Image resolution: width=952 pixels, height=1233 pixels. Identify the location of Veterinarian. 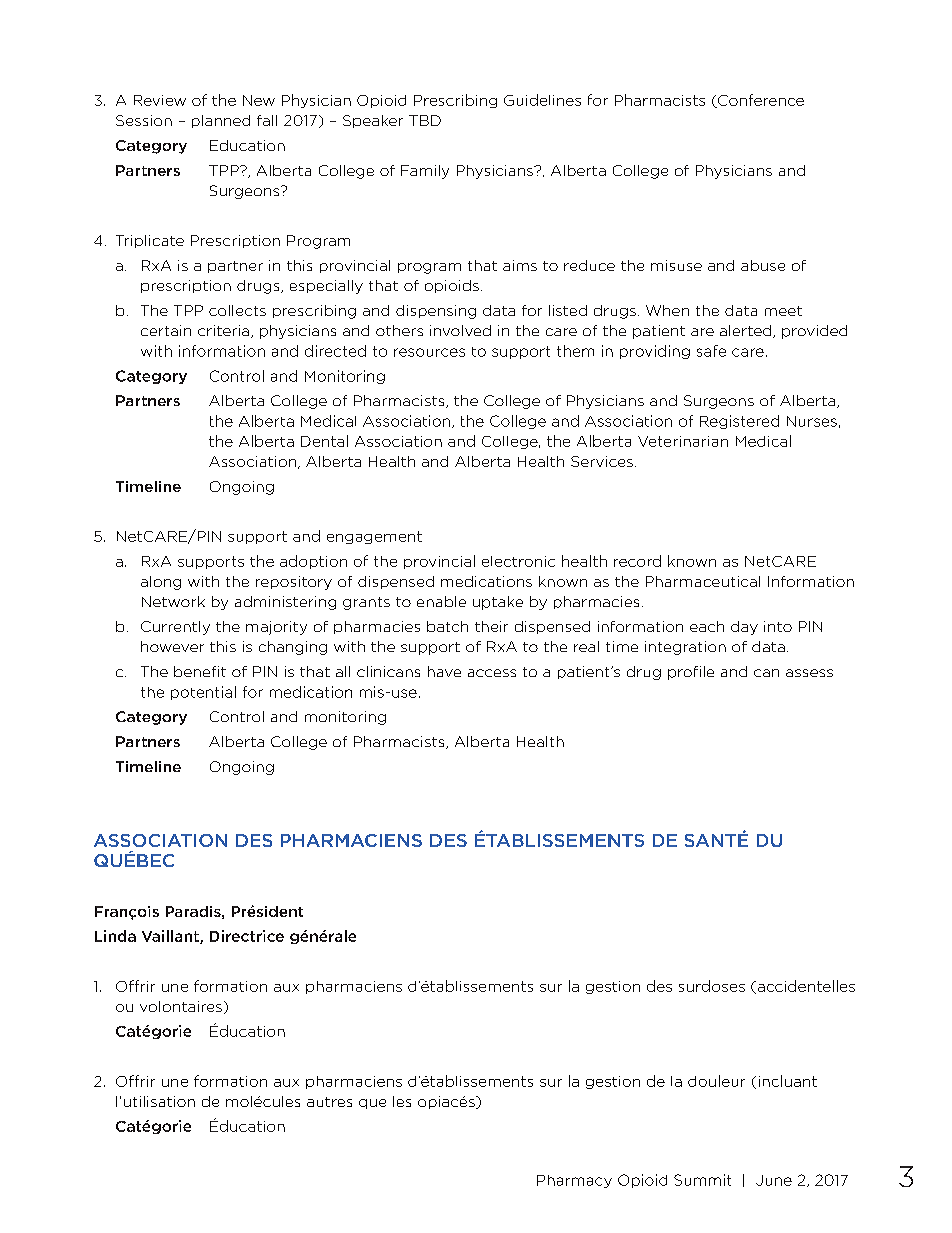
(683, 441).
